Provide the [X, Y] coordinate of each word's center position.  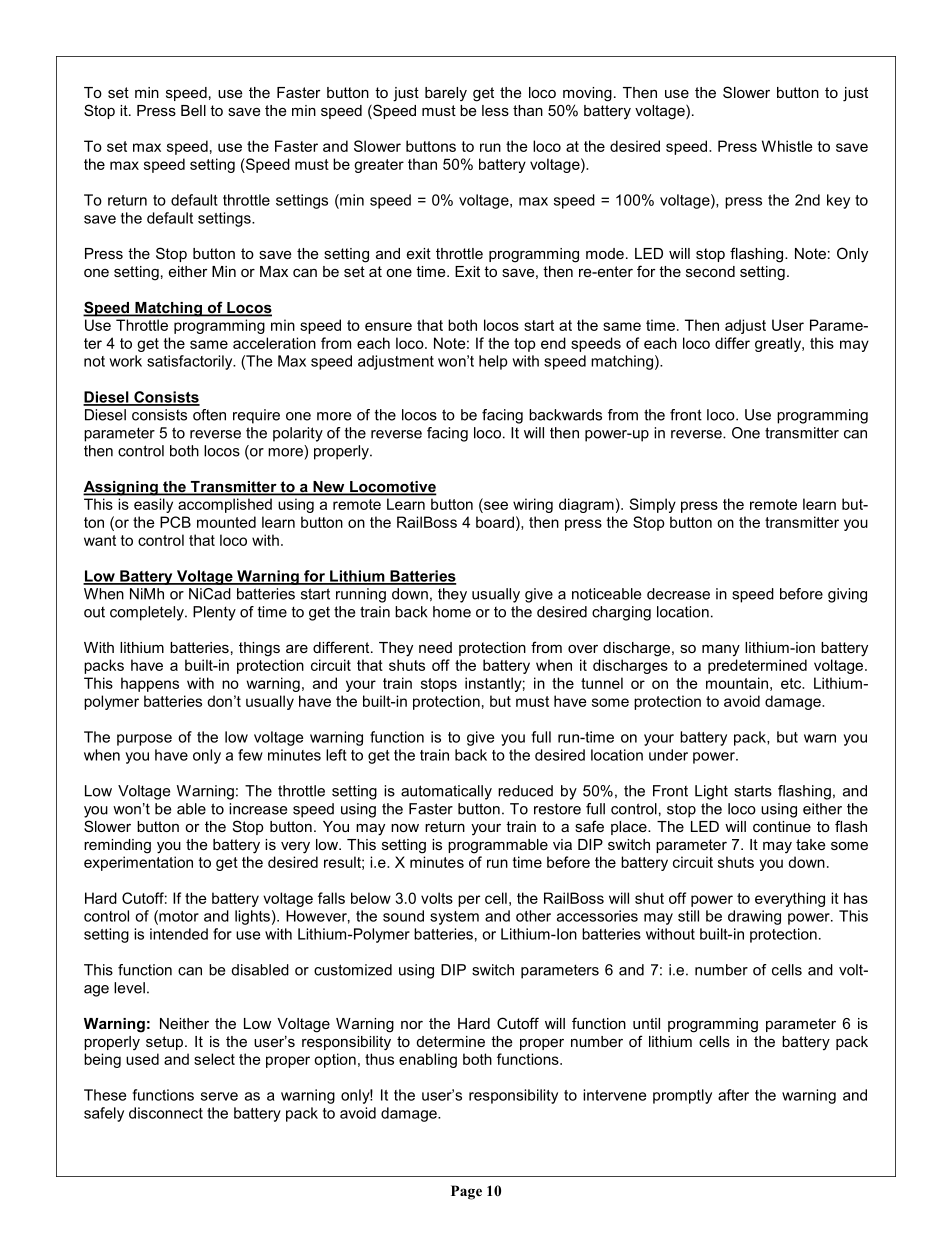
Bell [193, 110]
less [495, 110]
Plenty [214, 613]
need [435, 647]
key [838, 201]
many [721, 650]
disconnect [166, 1113]
